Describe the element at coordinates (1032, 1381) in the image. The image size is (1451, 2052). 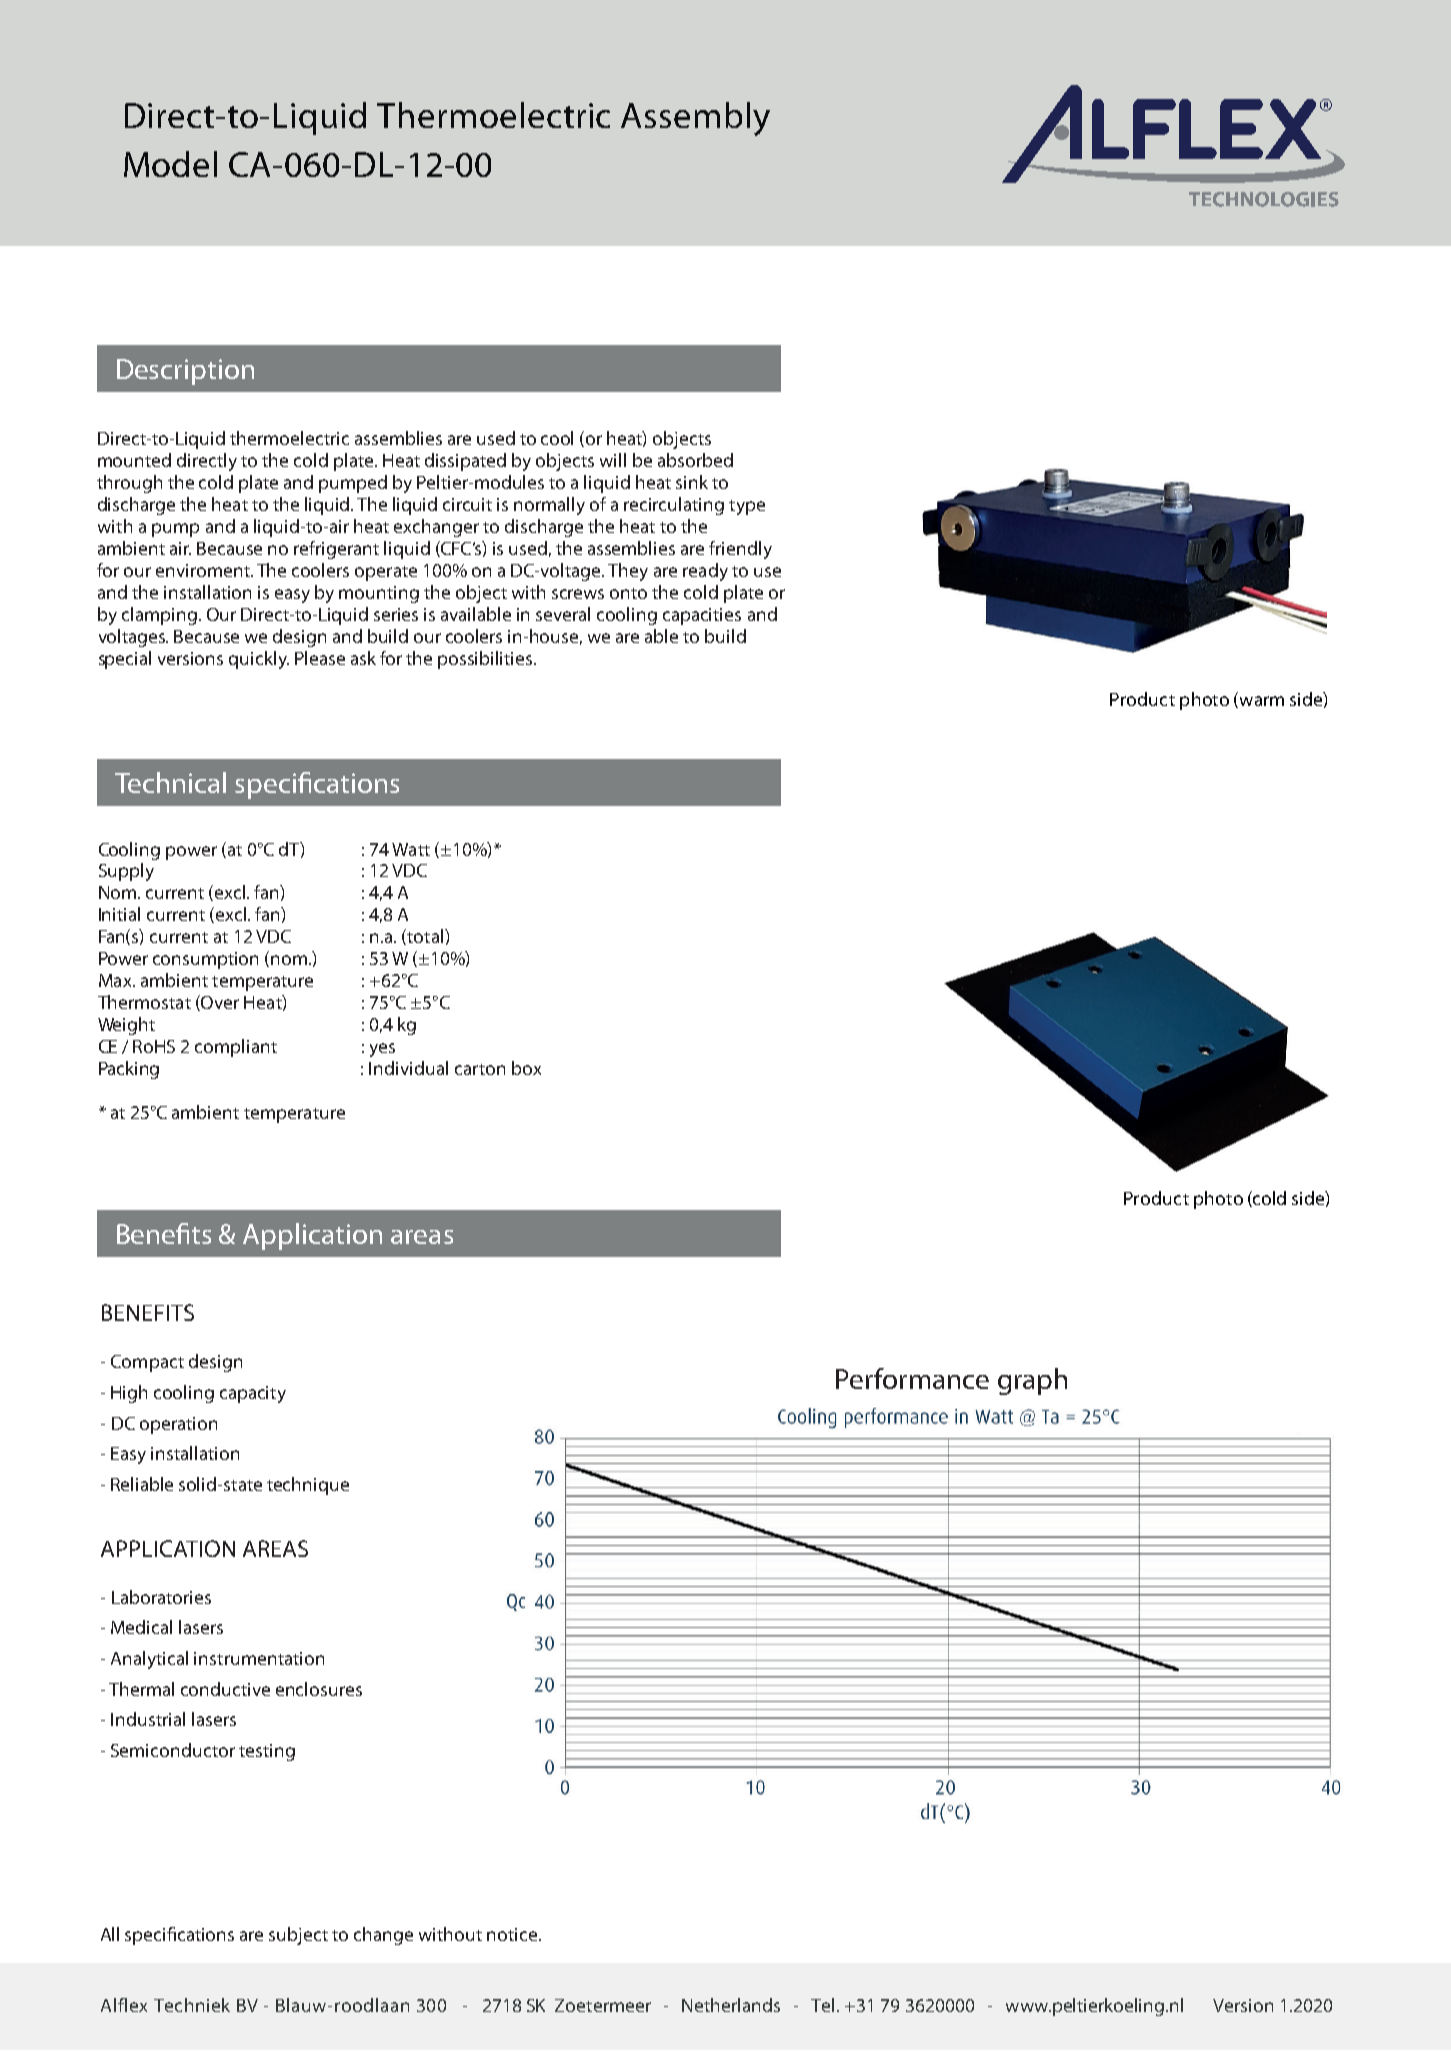
I see `graph` at that location.
